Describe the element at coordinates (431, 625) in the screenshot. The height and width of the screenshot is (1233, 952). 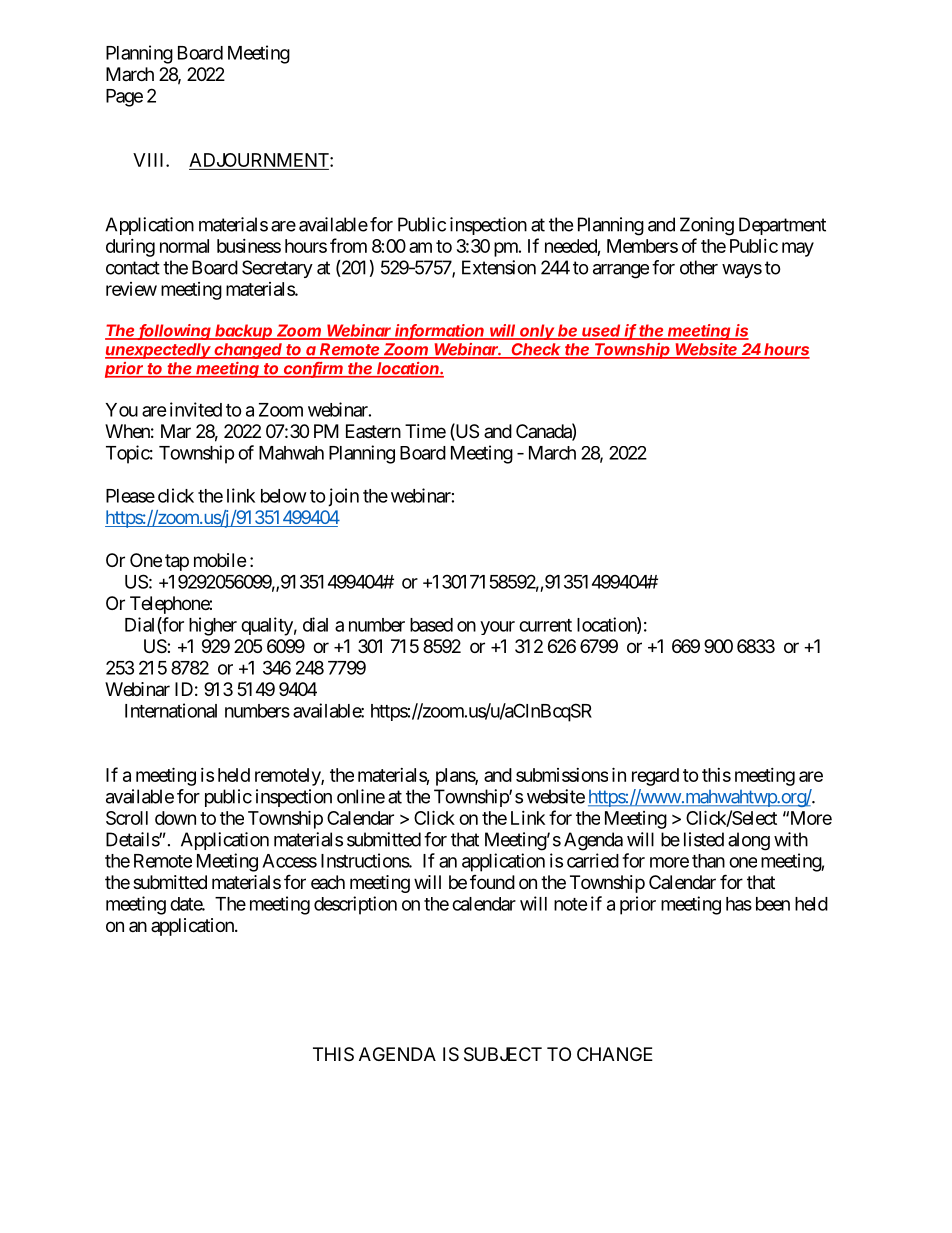
I see `based` at that location.
